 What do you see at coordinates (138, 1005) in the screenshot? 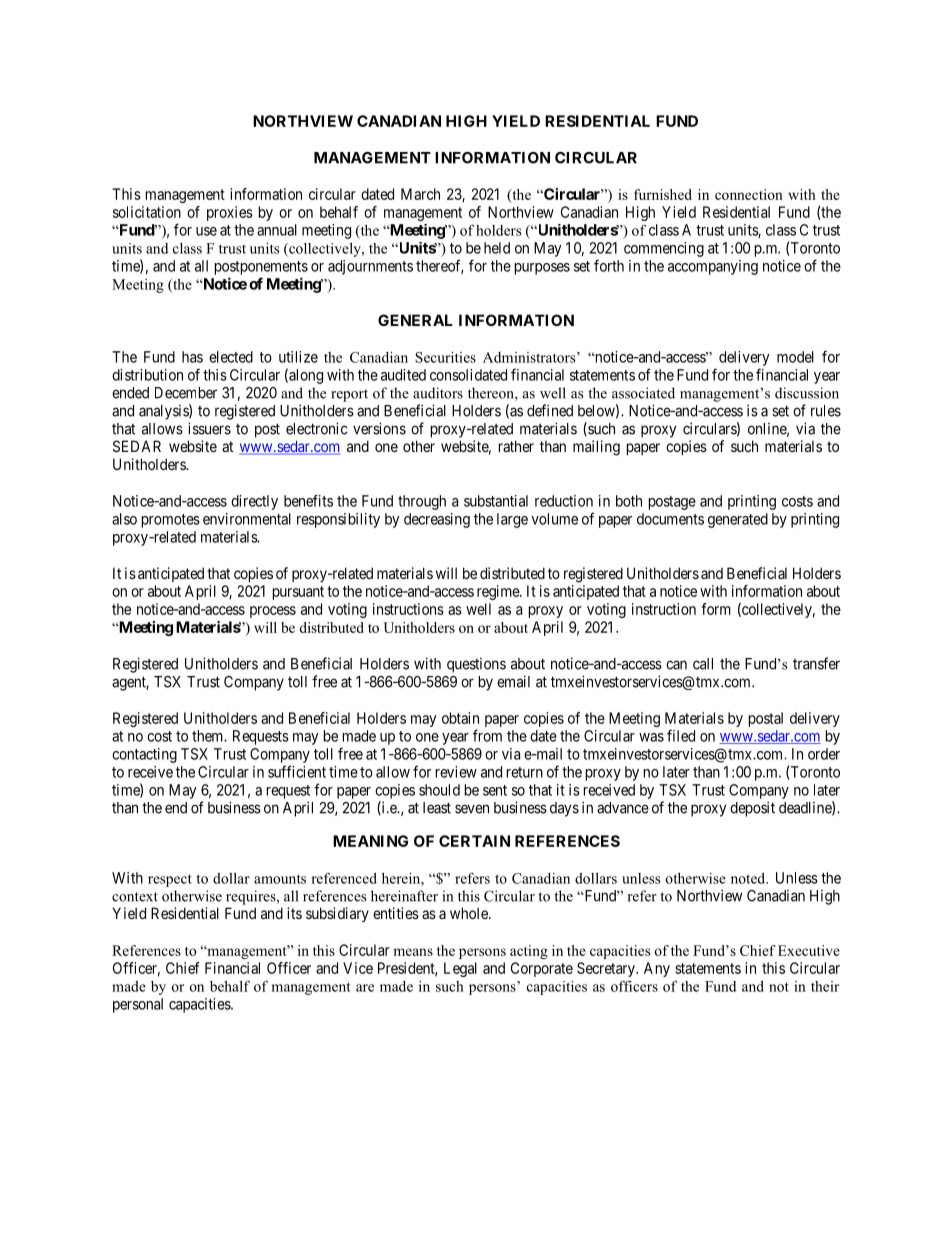
I see `personal` at bounding box center [138, 1005].
